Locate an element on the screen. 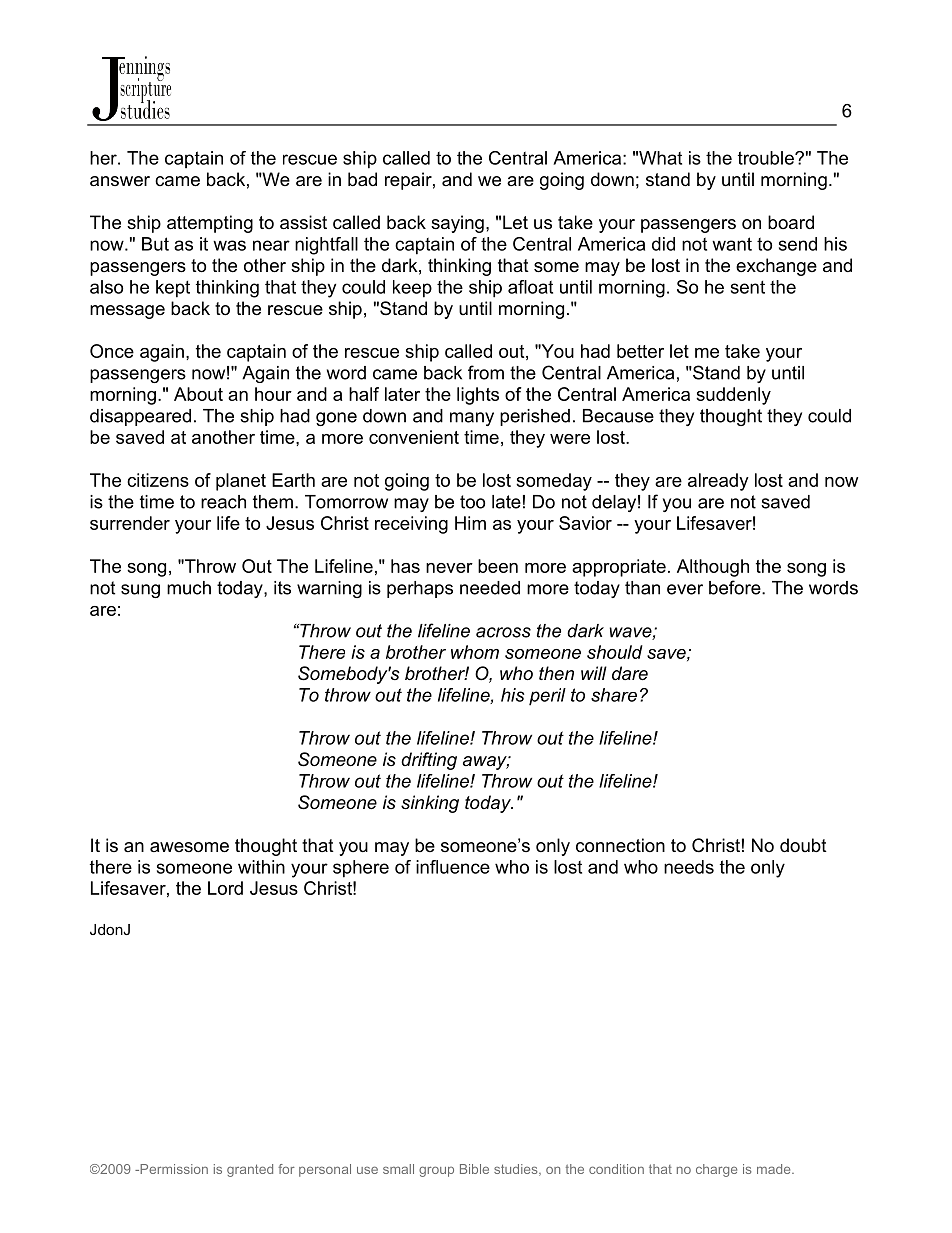 Image resolution: width=952 pixels, height=1233 pixels. within is located at coordinates (261, 867).
